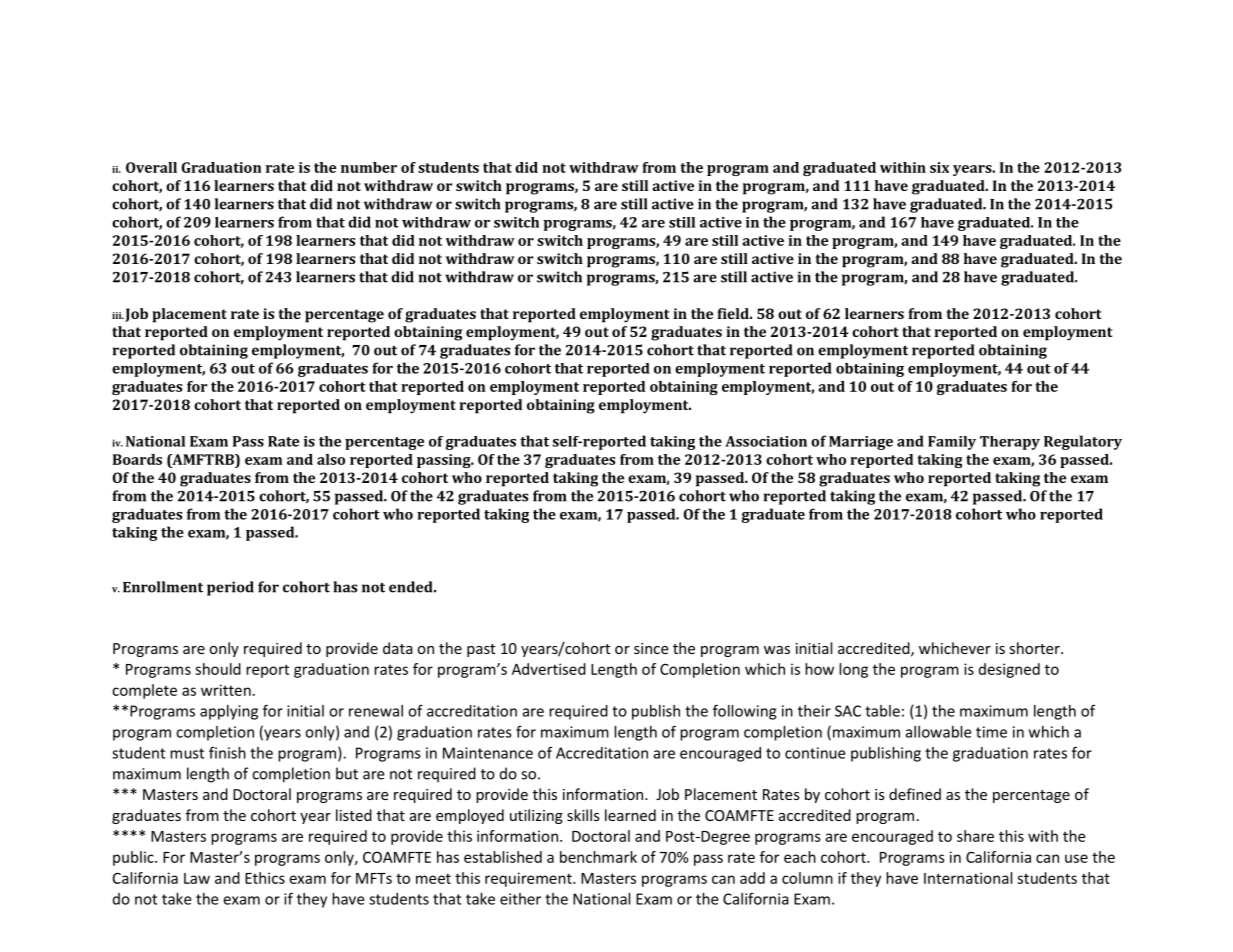  I want to click on since, so click(651, 648).
